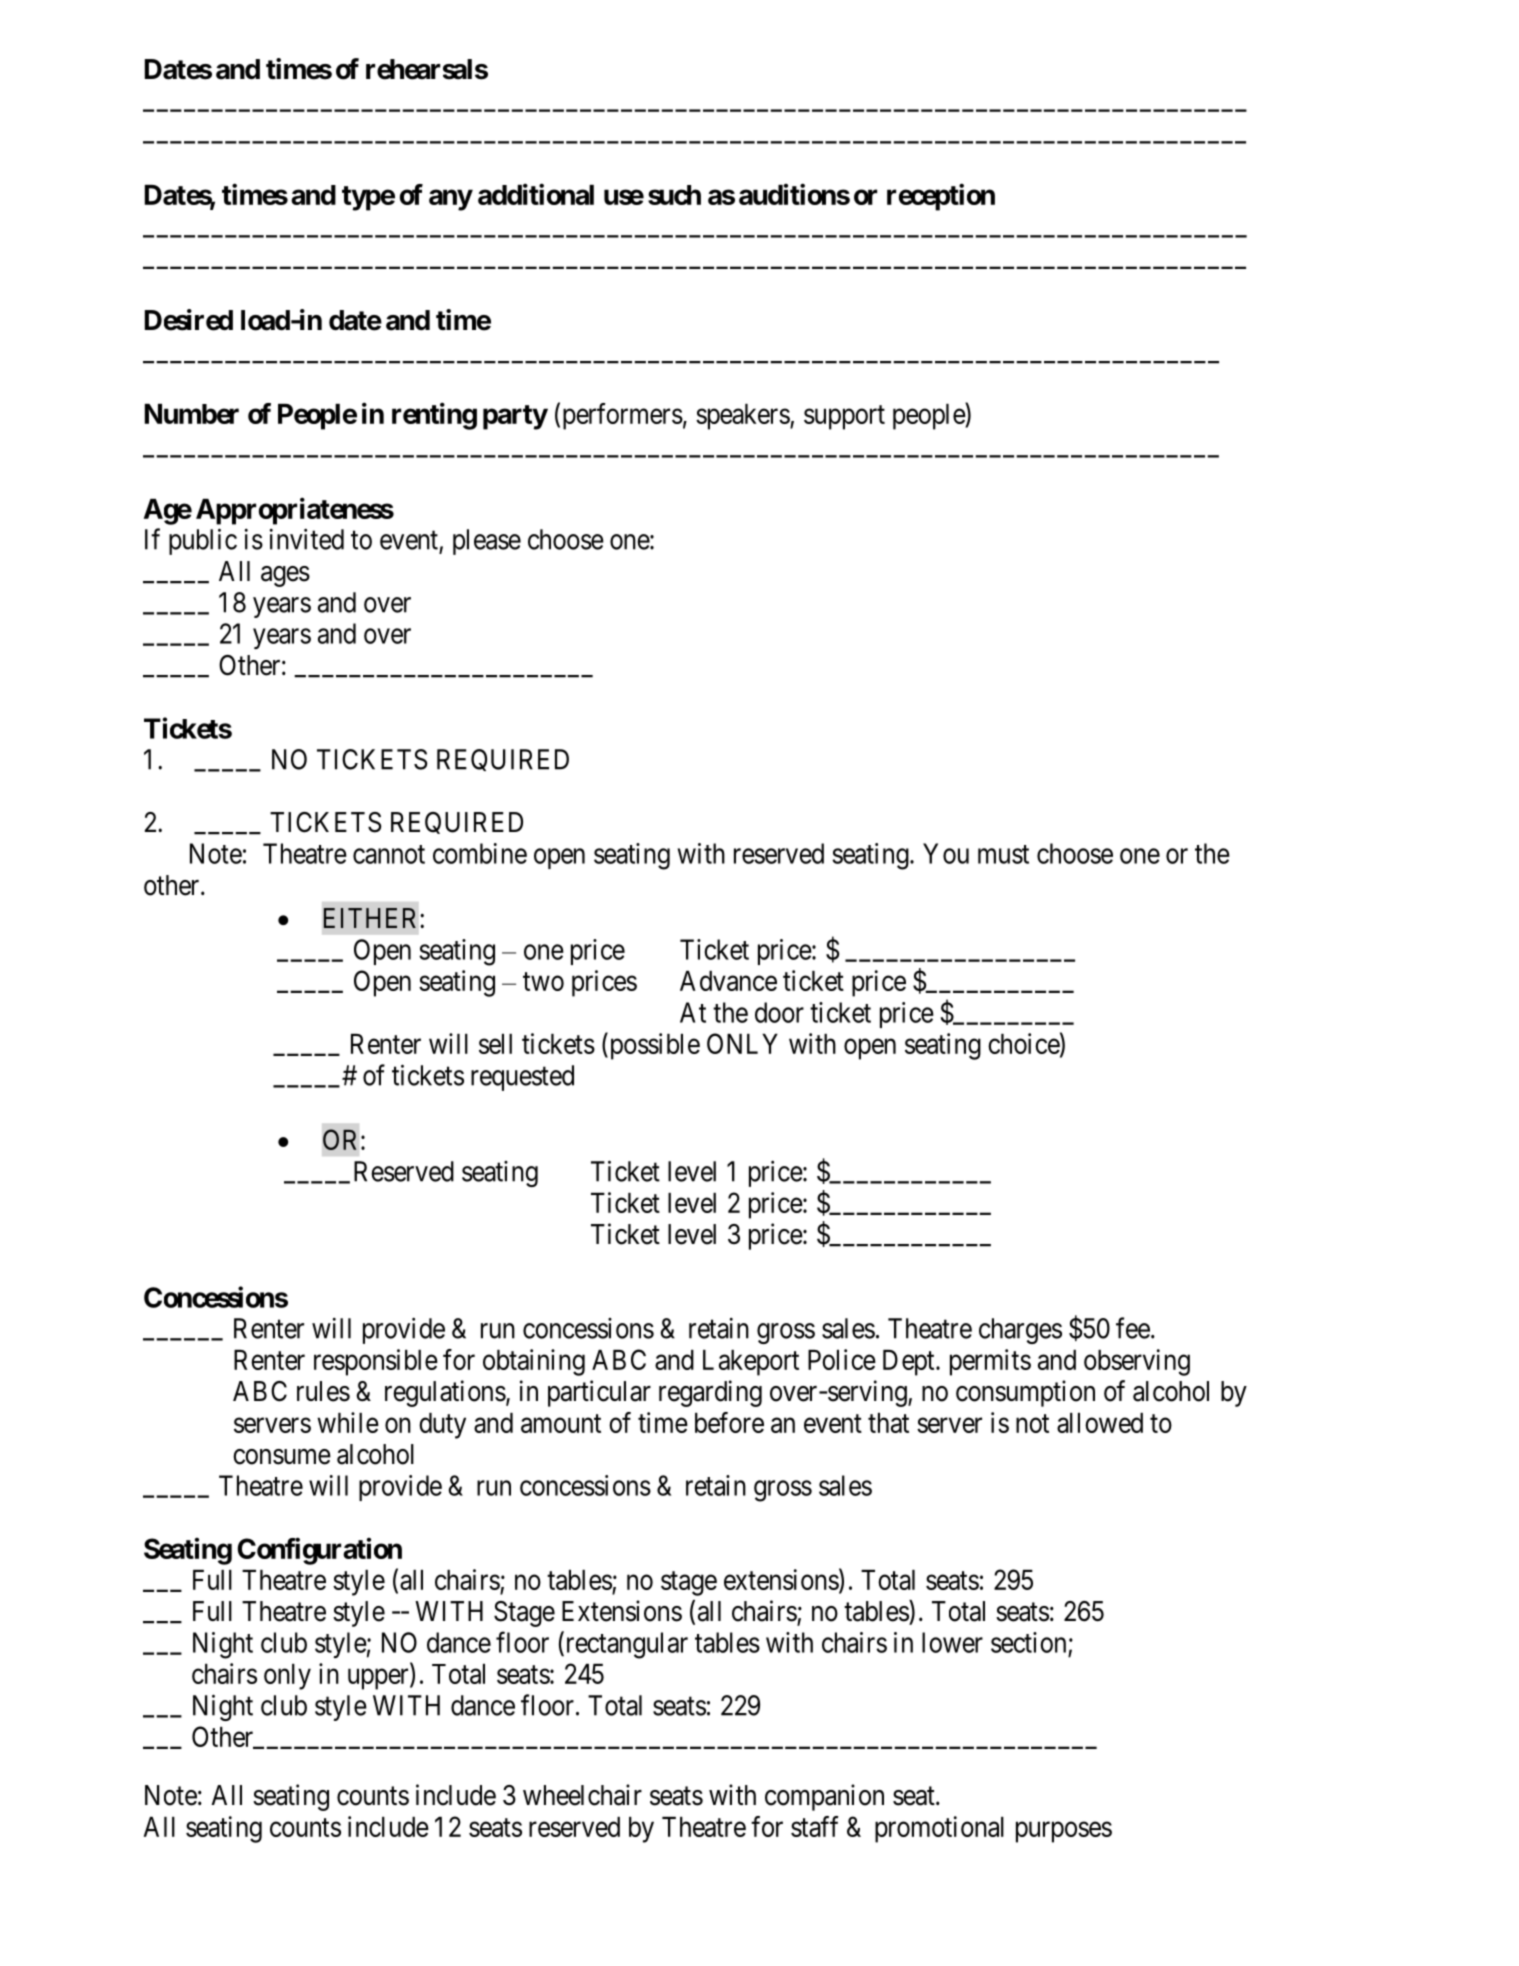 Image resolution: width=1519 pixels, height=1966 pixels. I want to click on wheelchair, so click(582, 1795).
